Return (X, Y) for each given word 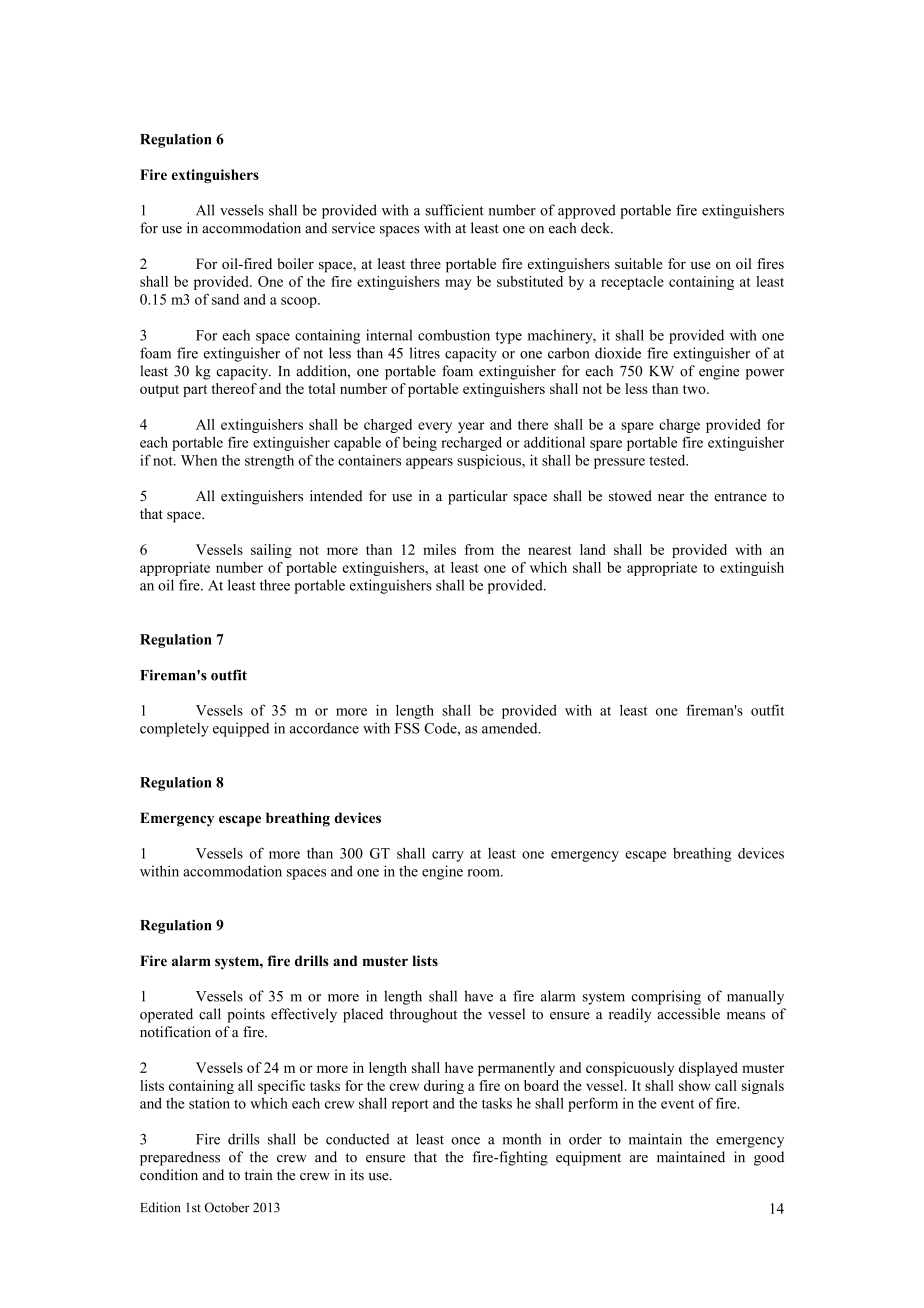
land (593, 549)
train (258, 1174)
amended (511, 728)
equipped (241, 729)
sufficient (455, 210)
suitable (638, 263)
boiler (296, 263)
